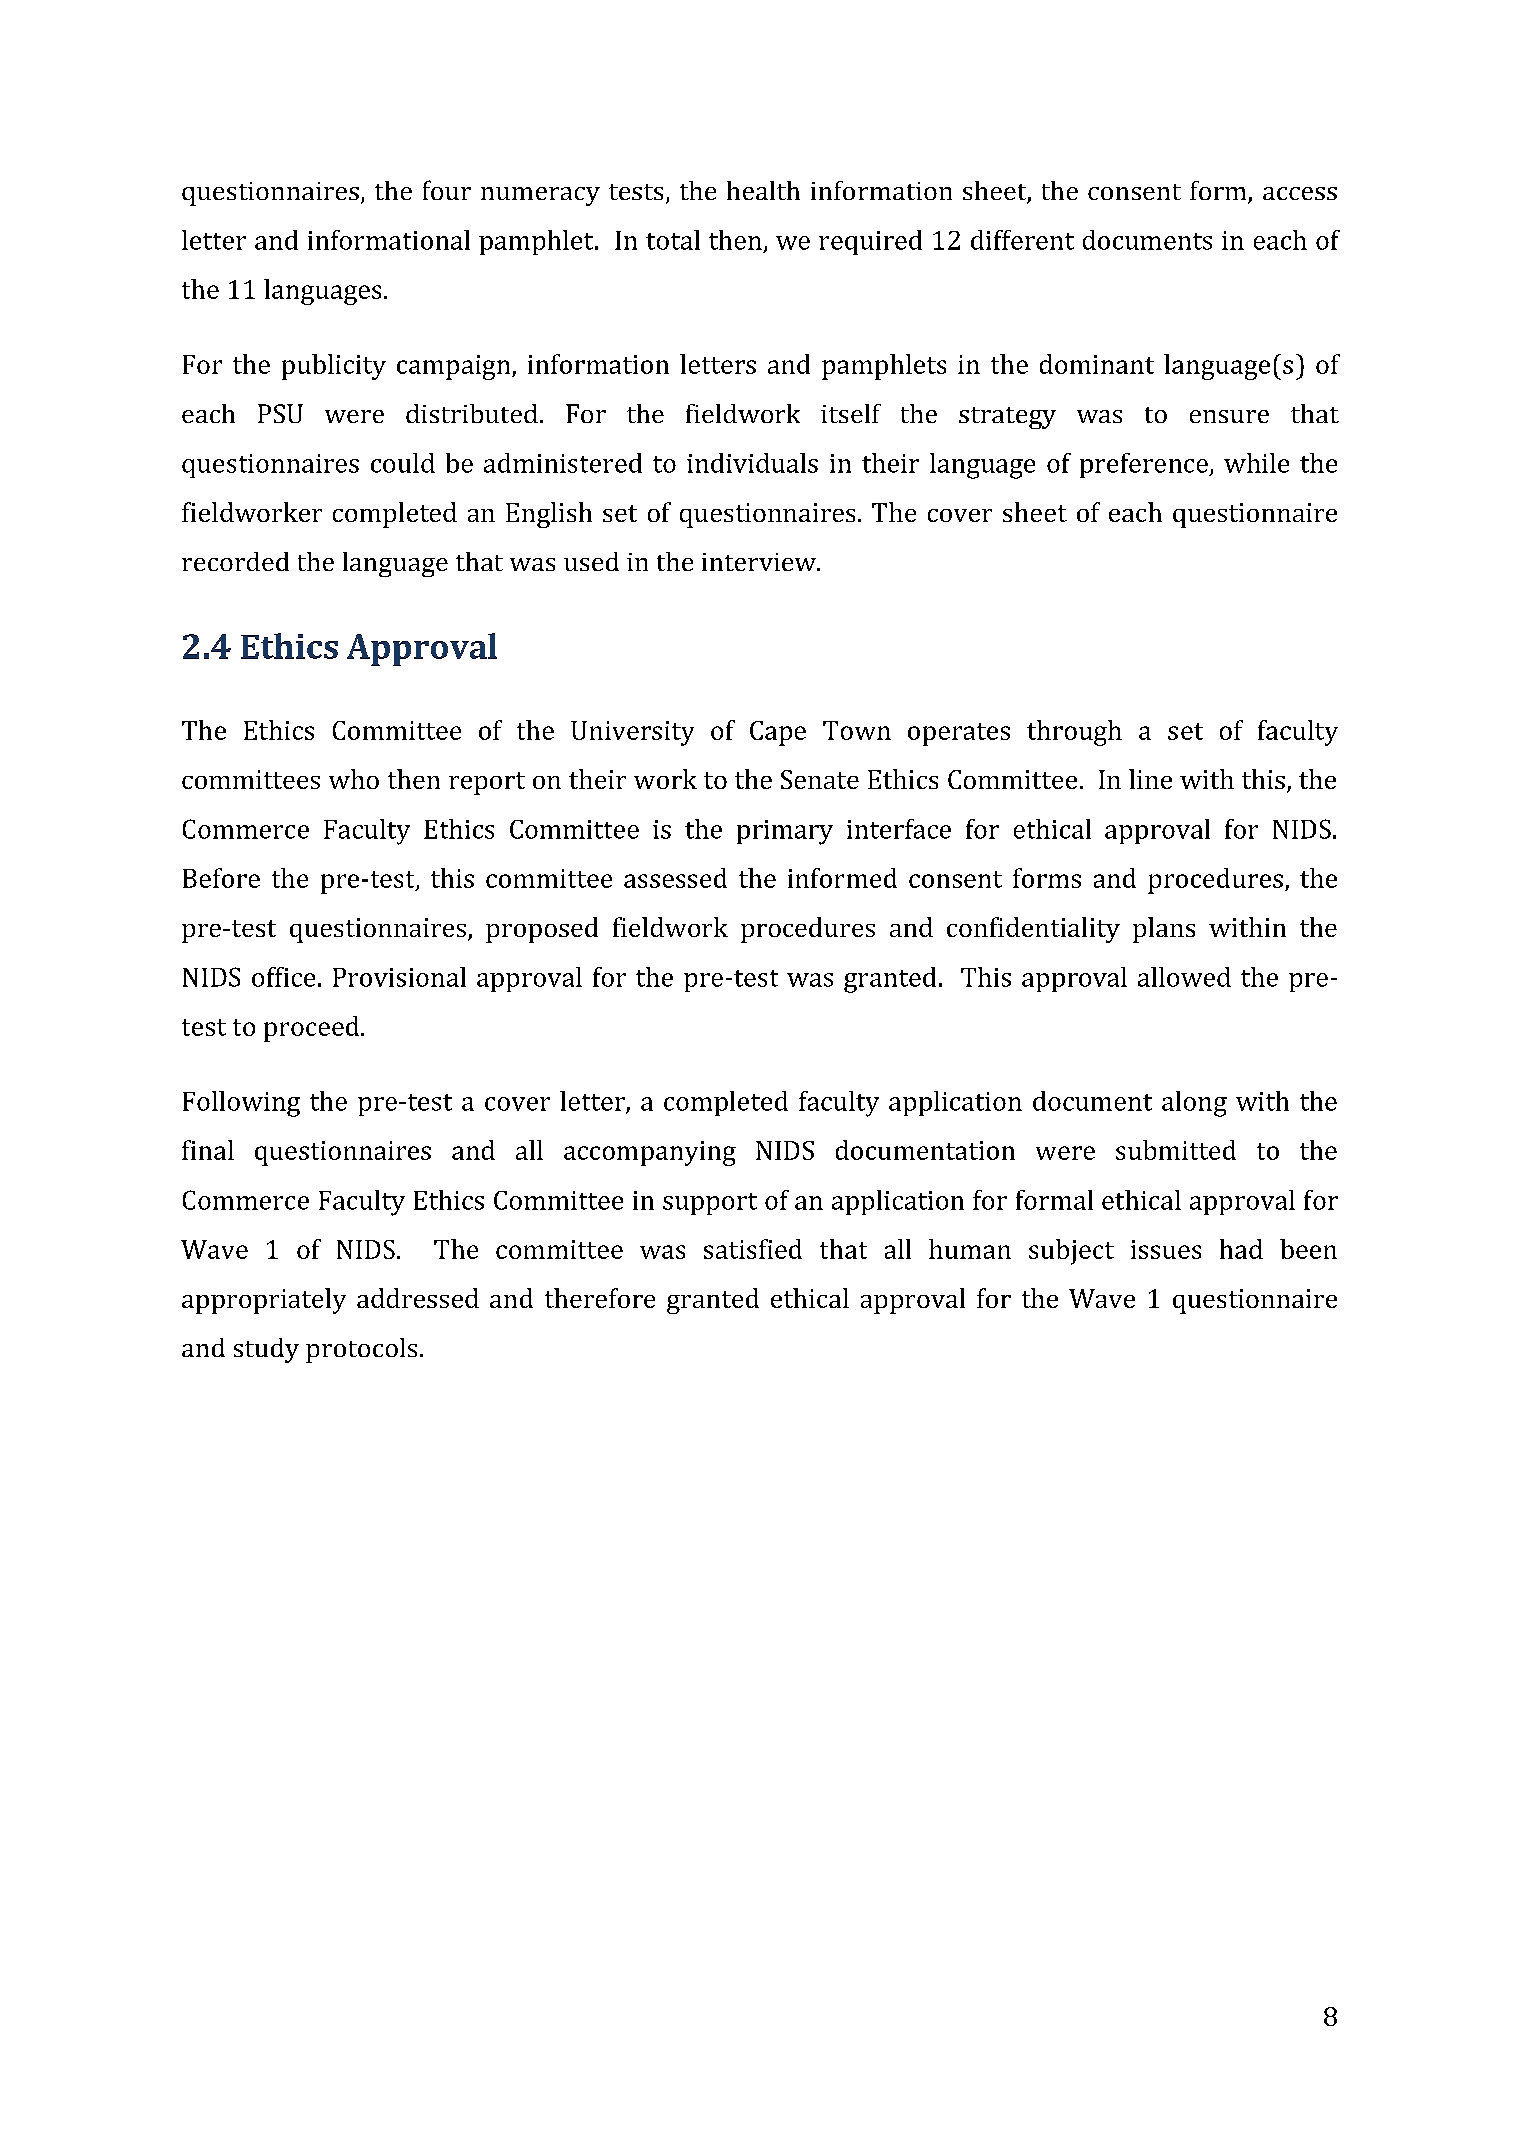 The width and height of the screenshot is (1519, 2148). What do you see at coordinates (752, 463) in the screenshot?
I see `individuals` at bounding box center [752, 463].
